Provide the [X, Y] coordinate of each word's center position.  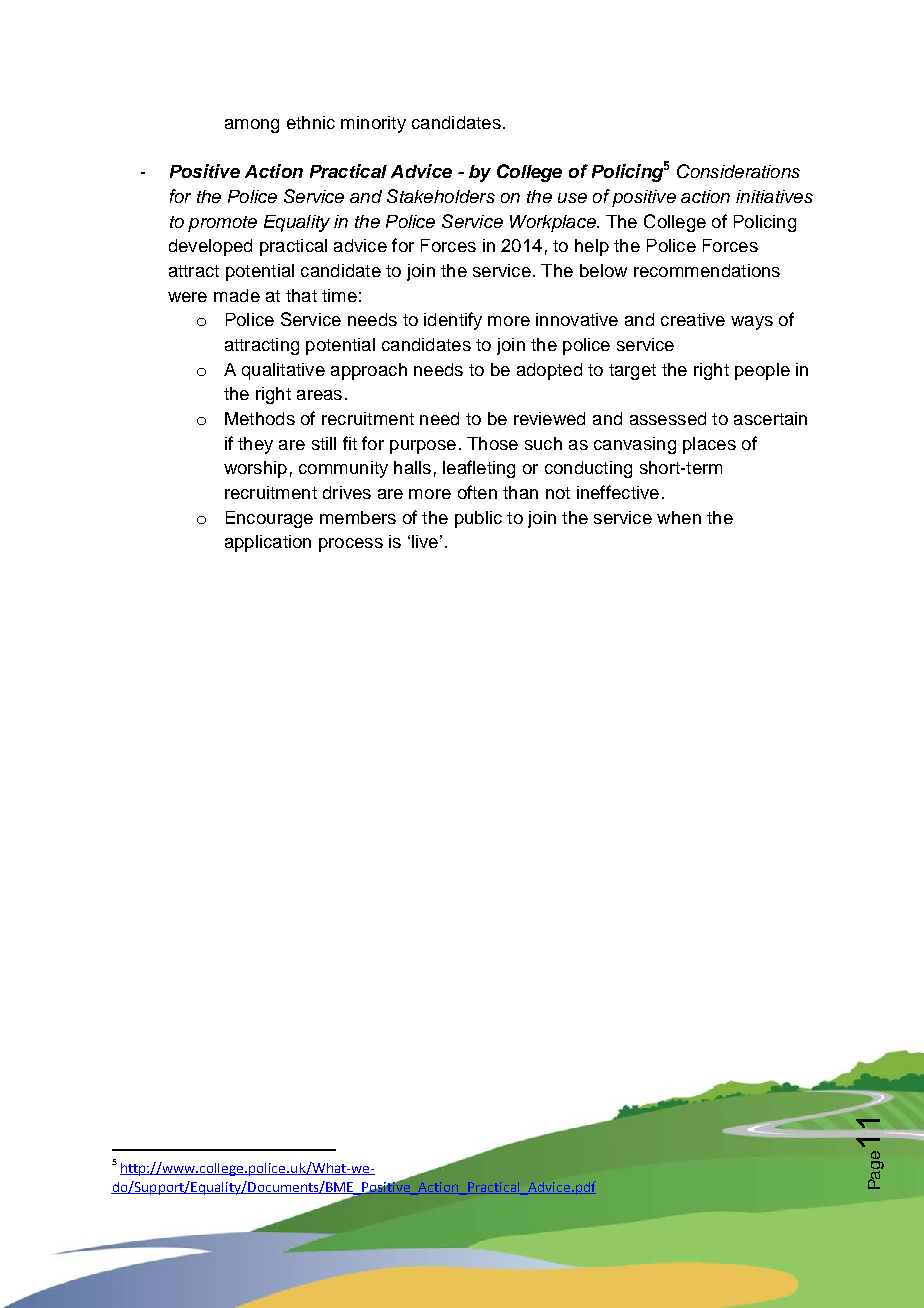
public [478, 519]
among [252, 126]
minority [373, 124]
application [268, 543]
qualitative [283, 371]
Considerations [738, 171]
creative [693, 319]
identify [453, 321]
